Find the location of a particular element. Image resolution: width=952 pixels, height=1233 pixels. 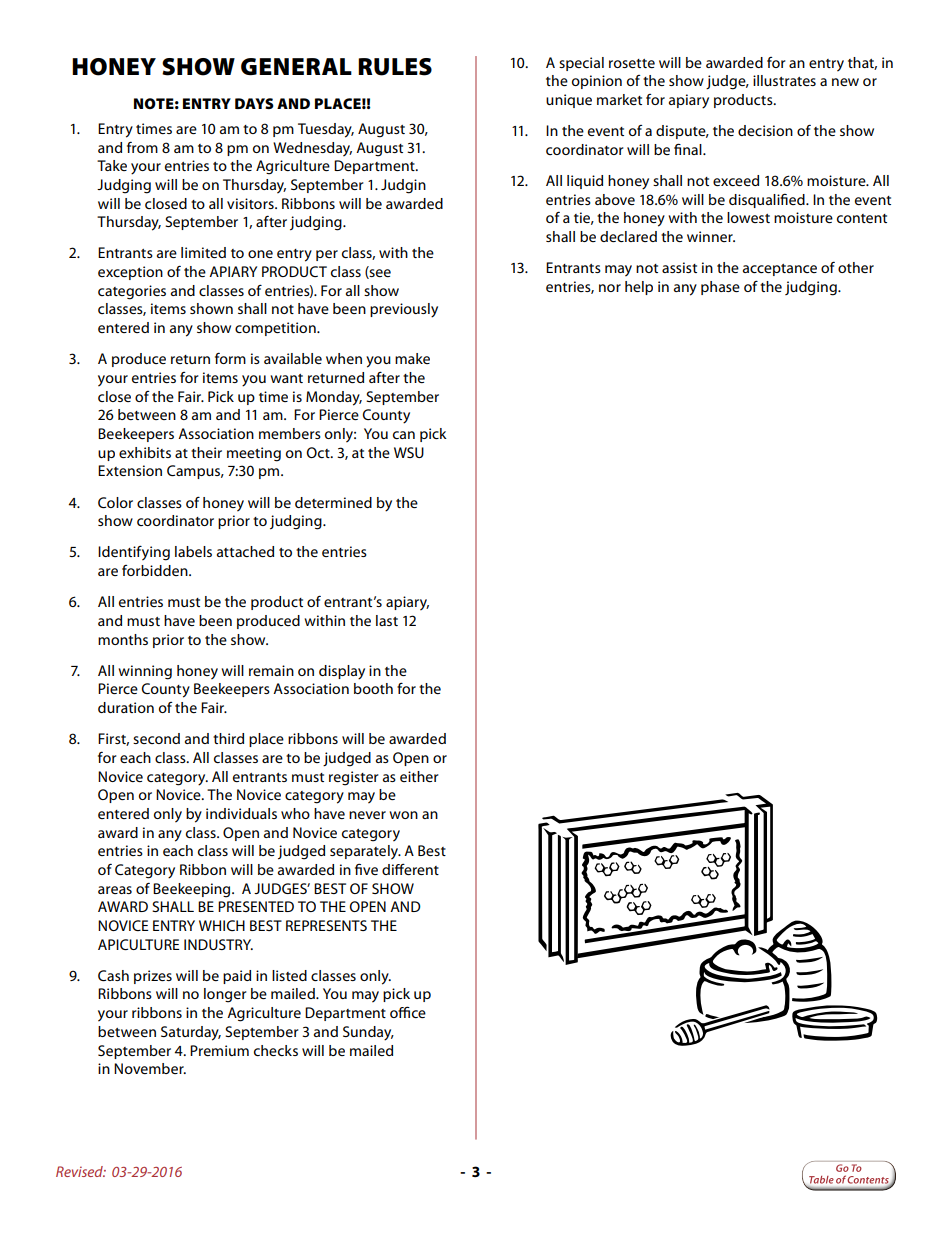

illustrates is located at coordinates (784, 80).
